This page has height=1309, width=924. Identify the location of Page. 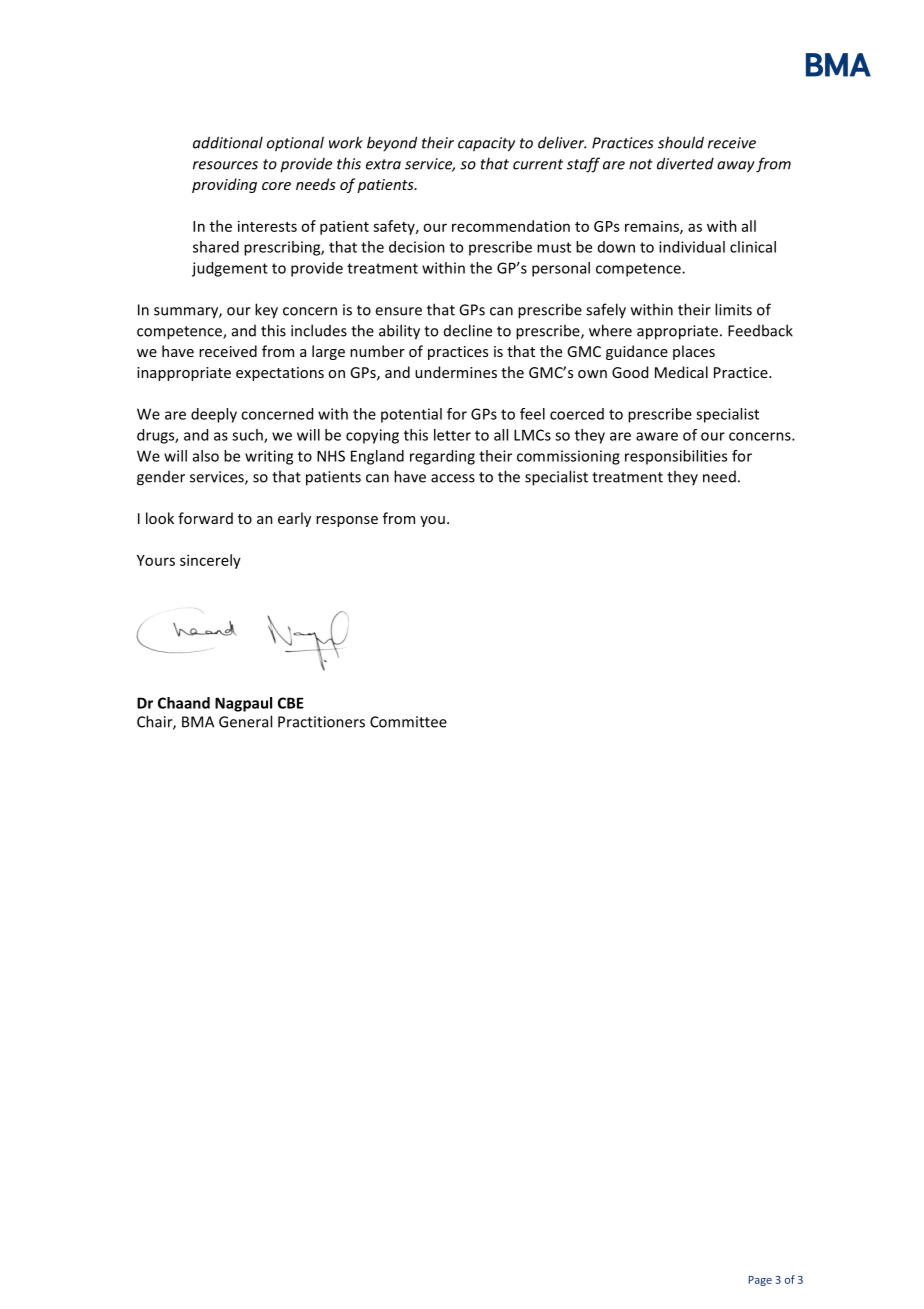
(760, 1281).
